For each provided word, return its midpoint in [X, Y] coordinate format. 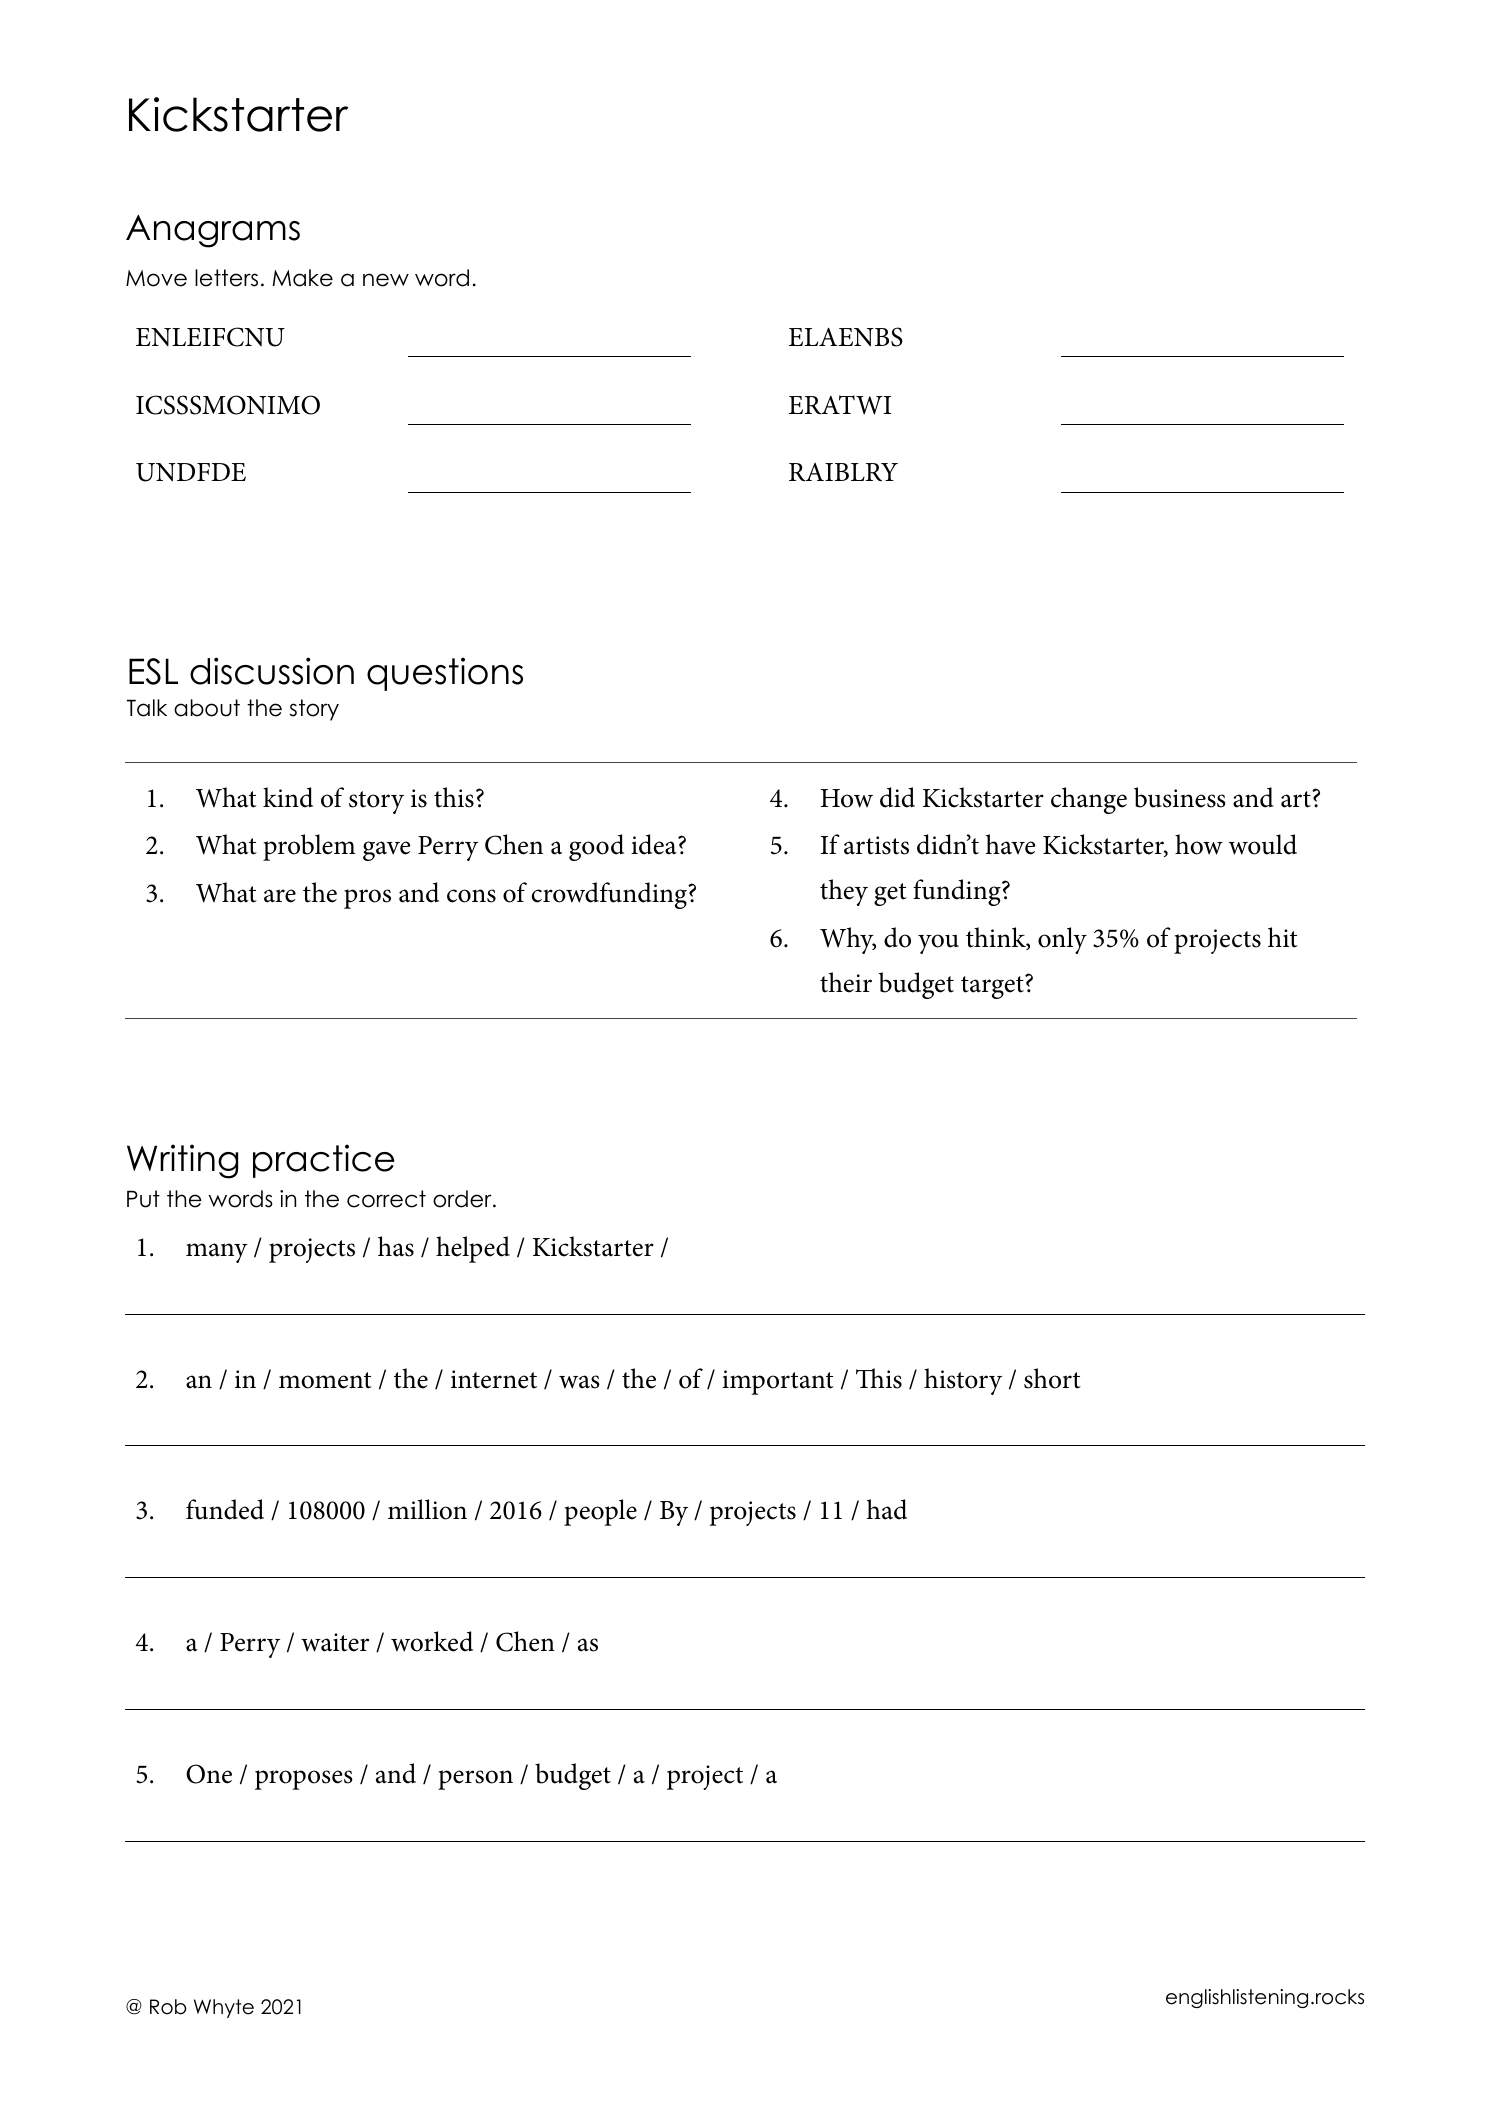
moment [325, 1380]
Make [302, 278]
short [1052, 1378]
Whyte [224, 2008]
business [1180, 797]
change [1089, 800]
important [778, 1382]
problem [309, 847]
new [386, 280]
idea [655, 844]
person [475, 1780]
